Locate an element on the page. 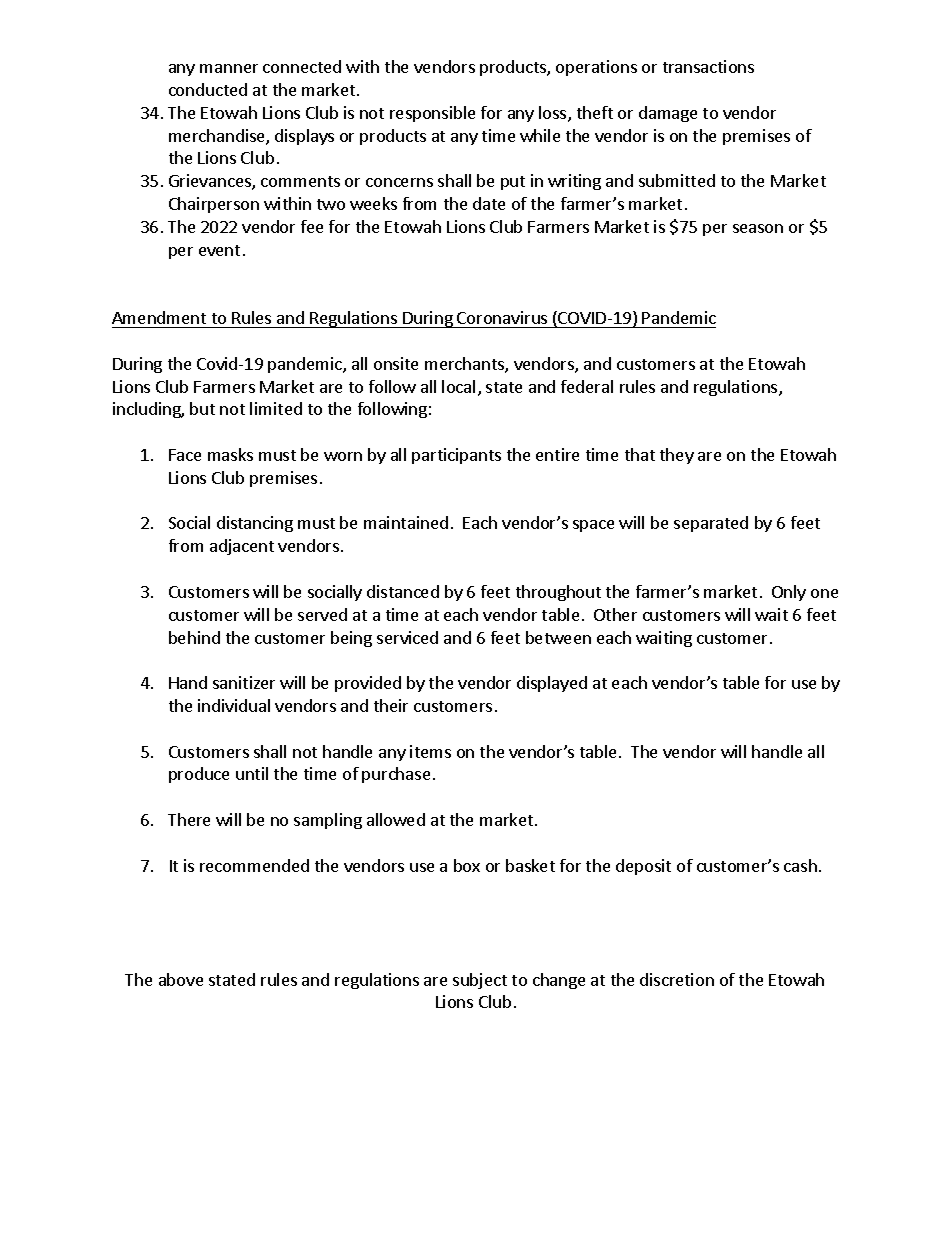 This image has height=1233, width=952. Only is located at coordinates (789, 593).
